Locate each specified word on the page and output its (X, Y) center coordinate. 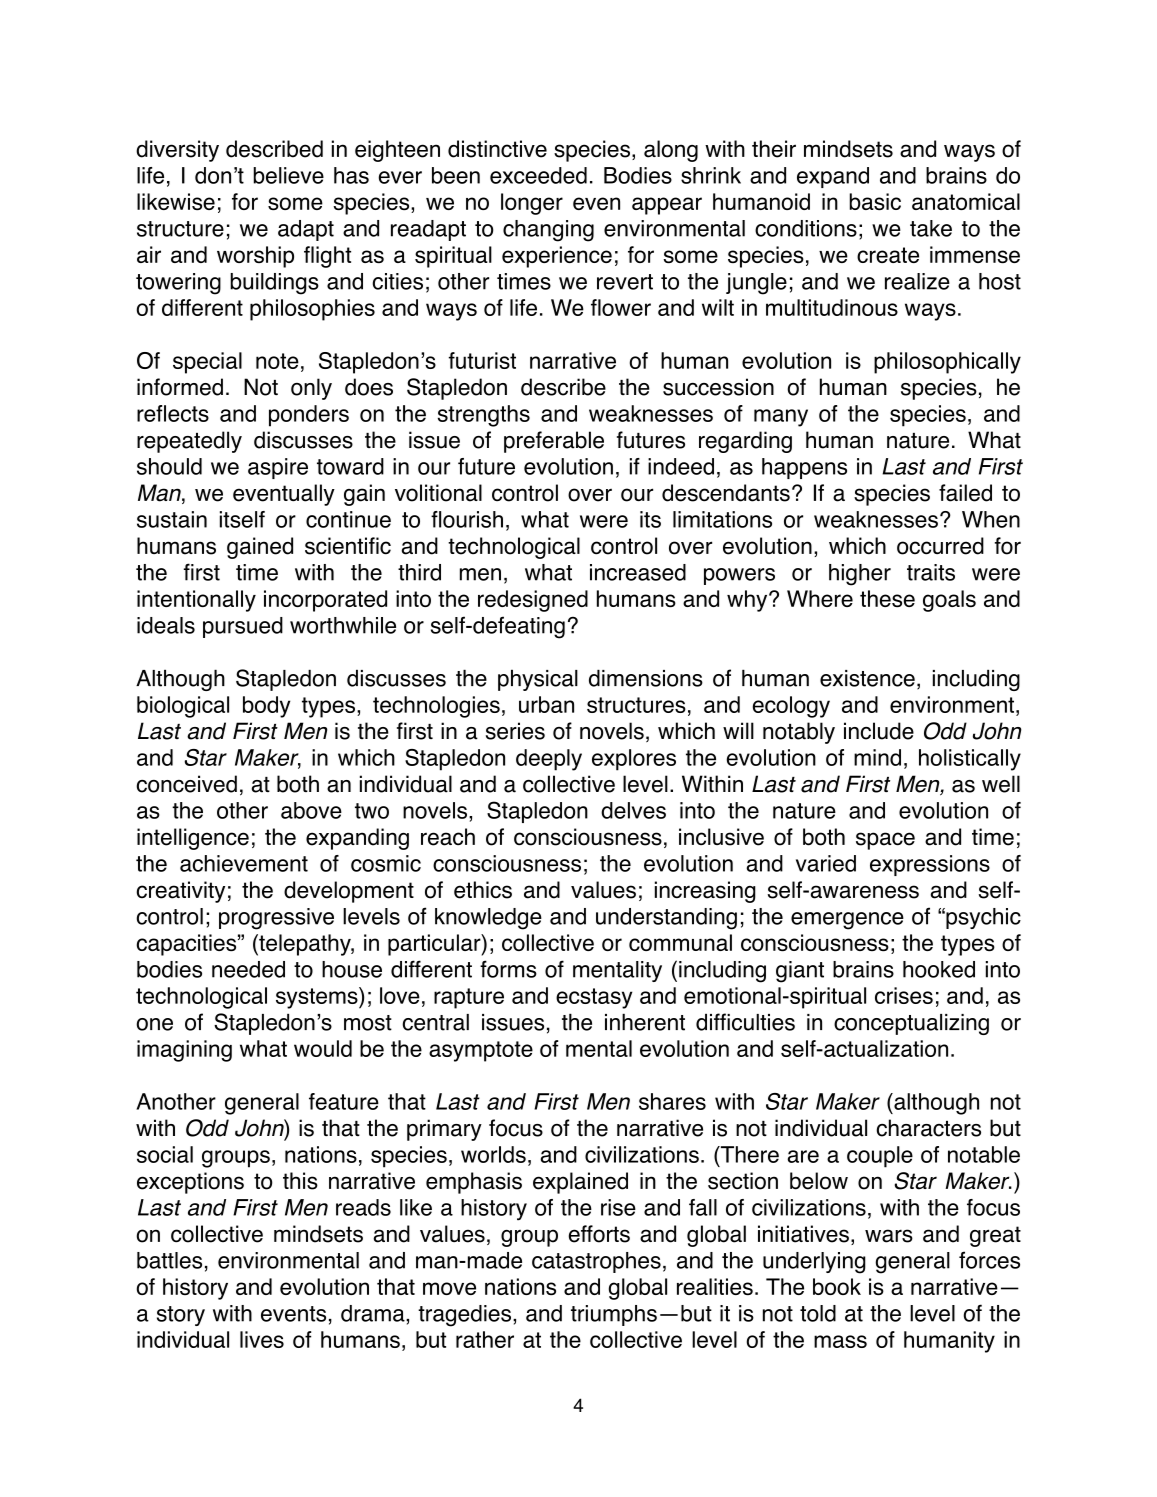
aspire (278, 468)
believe (288, 175)
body (266, 707)
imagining (184, 1051)
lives (262, 1339)
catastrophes (596, 1262)
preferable (554, 442)
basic (875, 201)
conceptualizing (911, 1024)
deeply (549, 760)
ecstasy (594, 998)
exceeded (538, 175)
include (879, 731)
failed (965, 493)
